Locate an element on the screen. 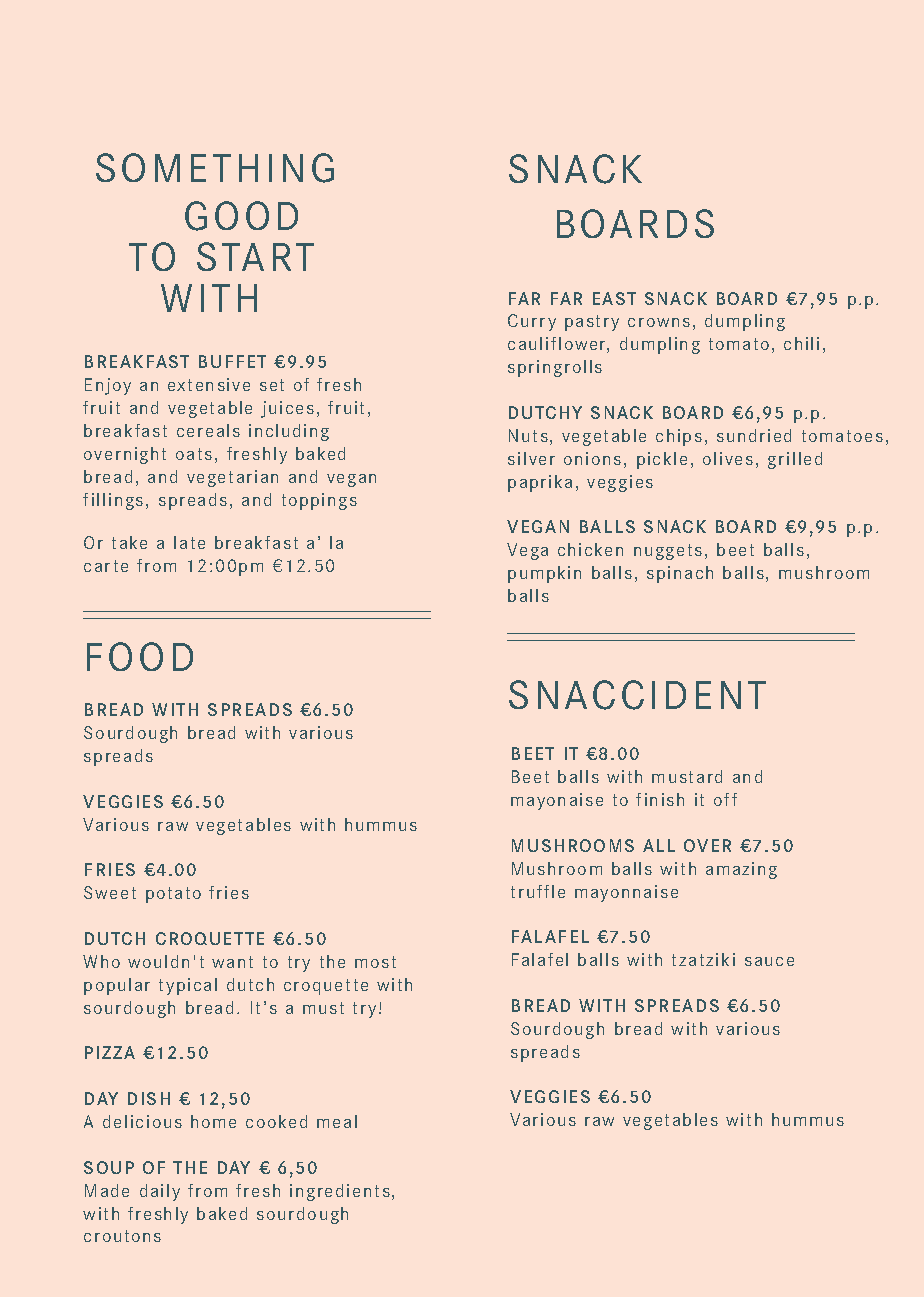 The height and width of the screenshot is (1297, 924). tzatziki is located at coordinates (703, 959).
